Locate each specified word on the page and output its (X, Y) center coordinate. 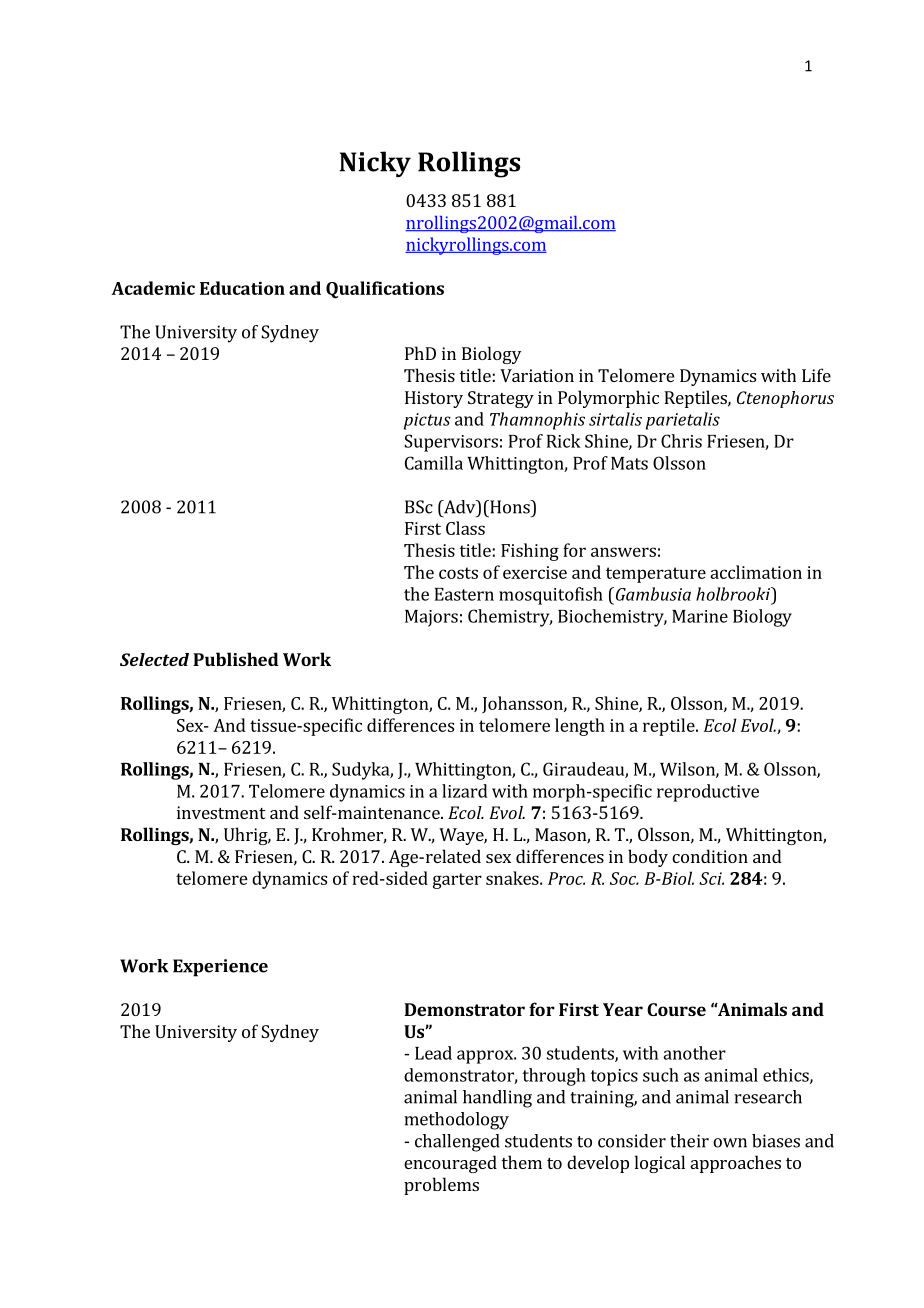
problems (441, 1186)
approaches (736, 1164)
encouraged (450, 1164)
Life (816, 375)
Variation (537, 375)
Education (242, 288)
